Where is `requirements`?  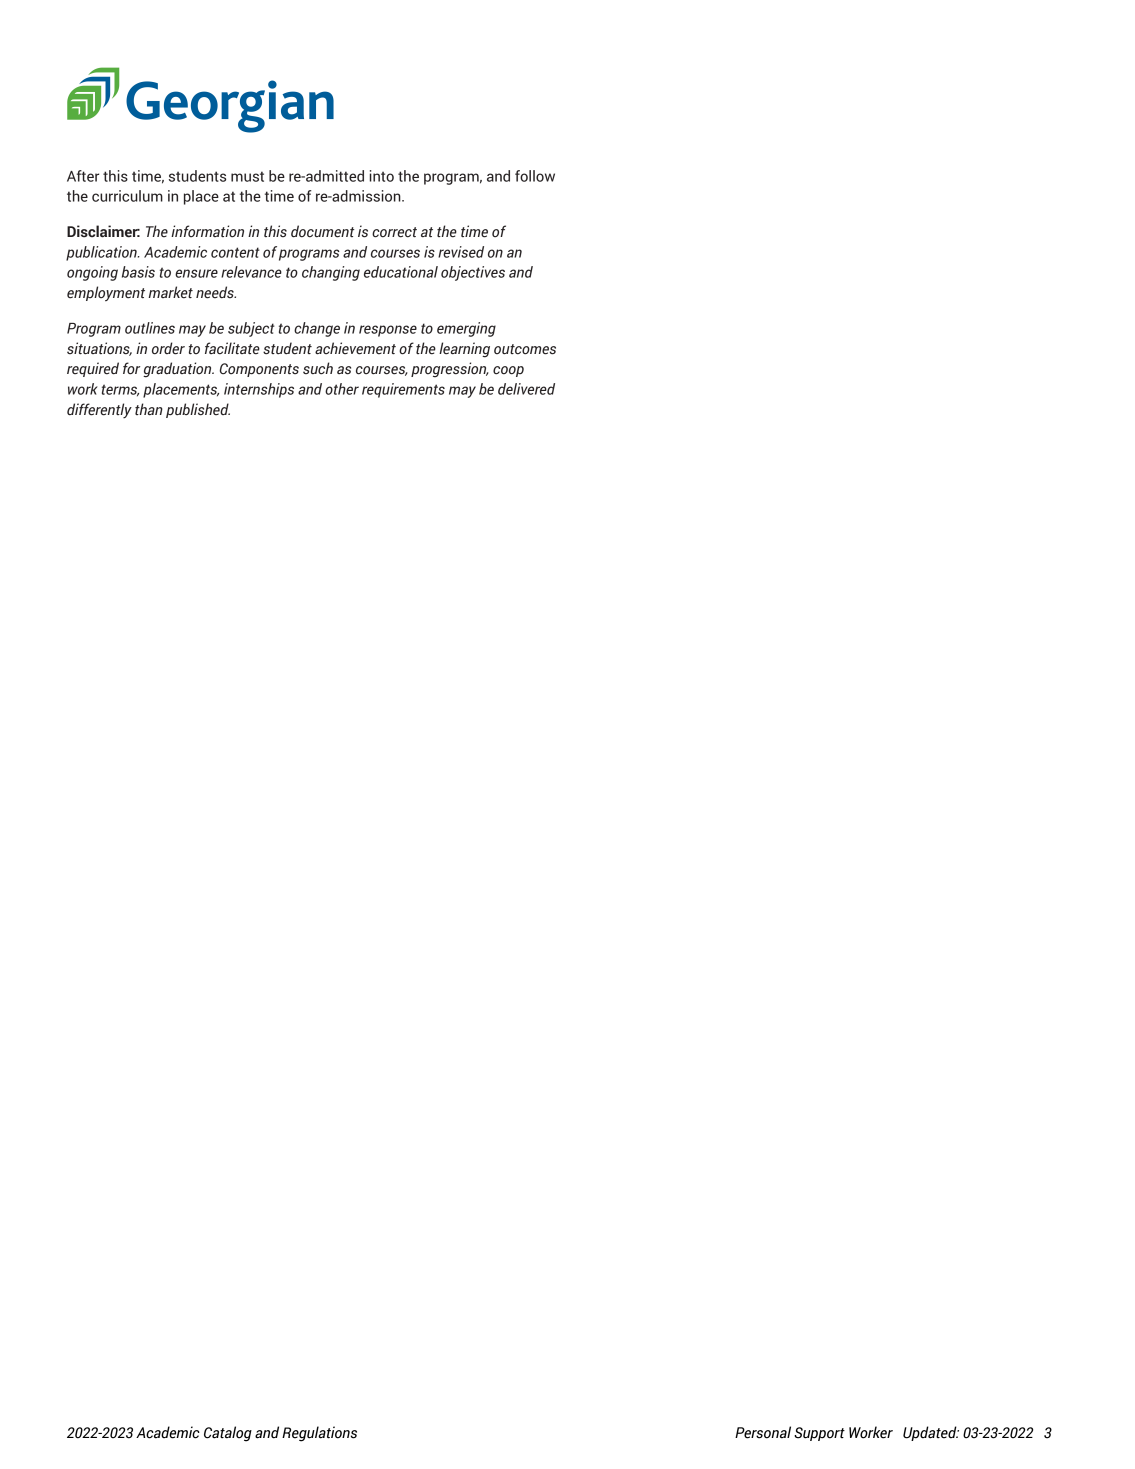
requirements is located at coordinates (403, 390).
